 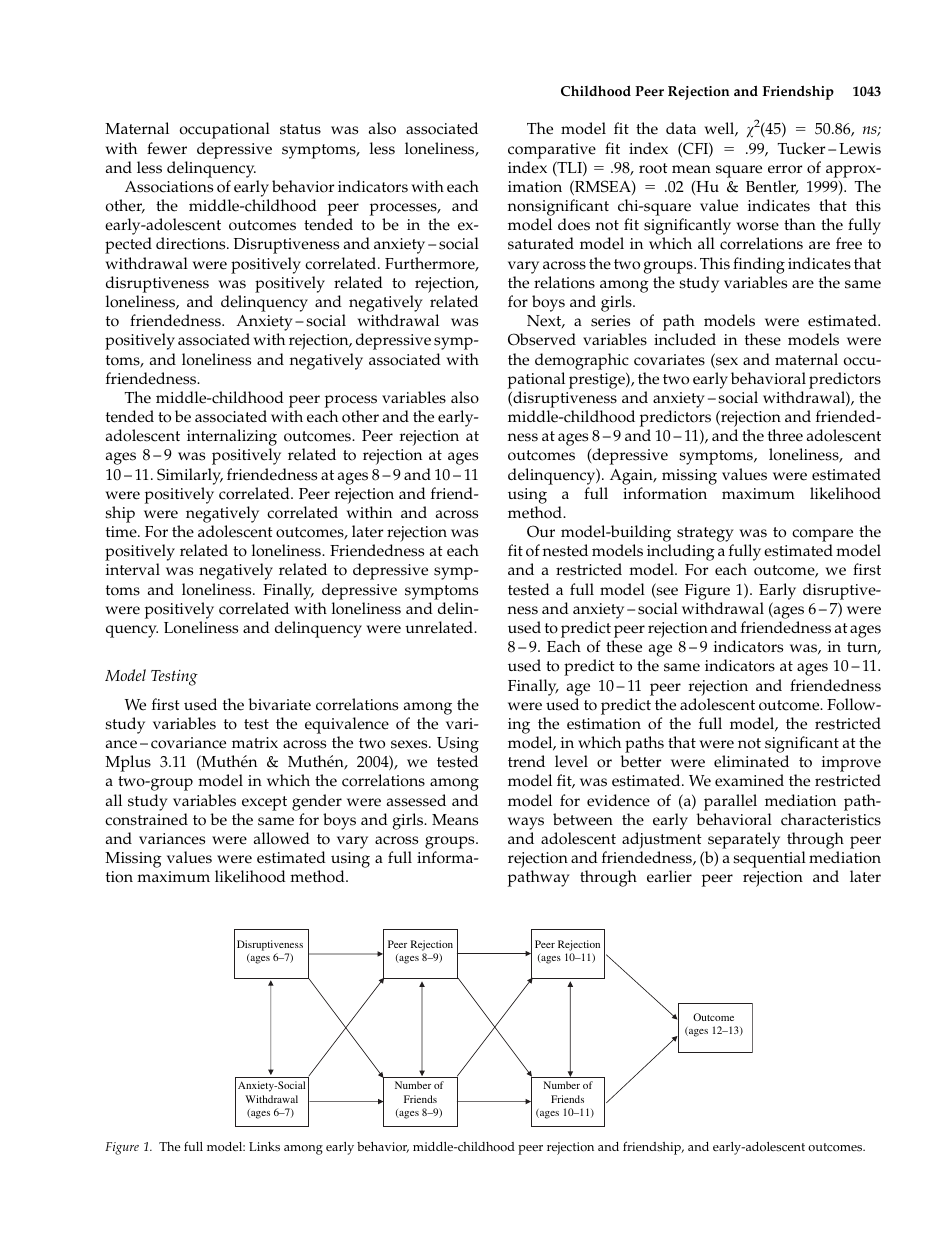 I want to click on error, so click(x=785, y=169).
